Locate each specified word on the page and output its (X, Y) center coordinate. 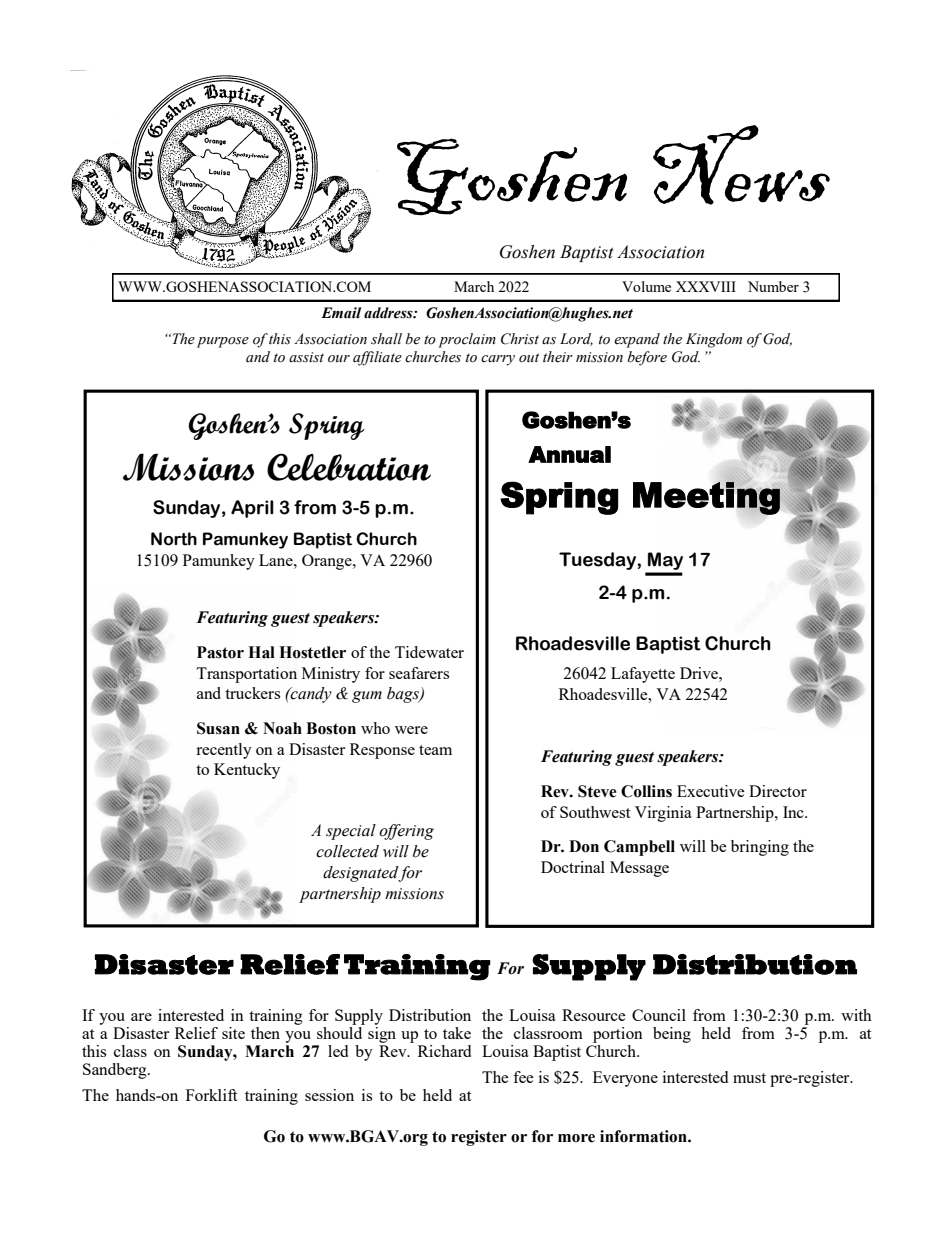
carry (498, 360)
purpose (223, 342)
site (233, 1033)
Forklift (211, 1095)
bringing (760, 848)
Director (778, 791)
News (741, 165)
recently (224, 751)
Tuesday (598, 561)
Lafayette (643, 675)
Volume (646, 286)
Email (341, 313)
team (435, 750)
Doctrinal (573, 867)
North (174, 539)
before (647, 358)
